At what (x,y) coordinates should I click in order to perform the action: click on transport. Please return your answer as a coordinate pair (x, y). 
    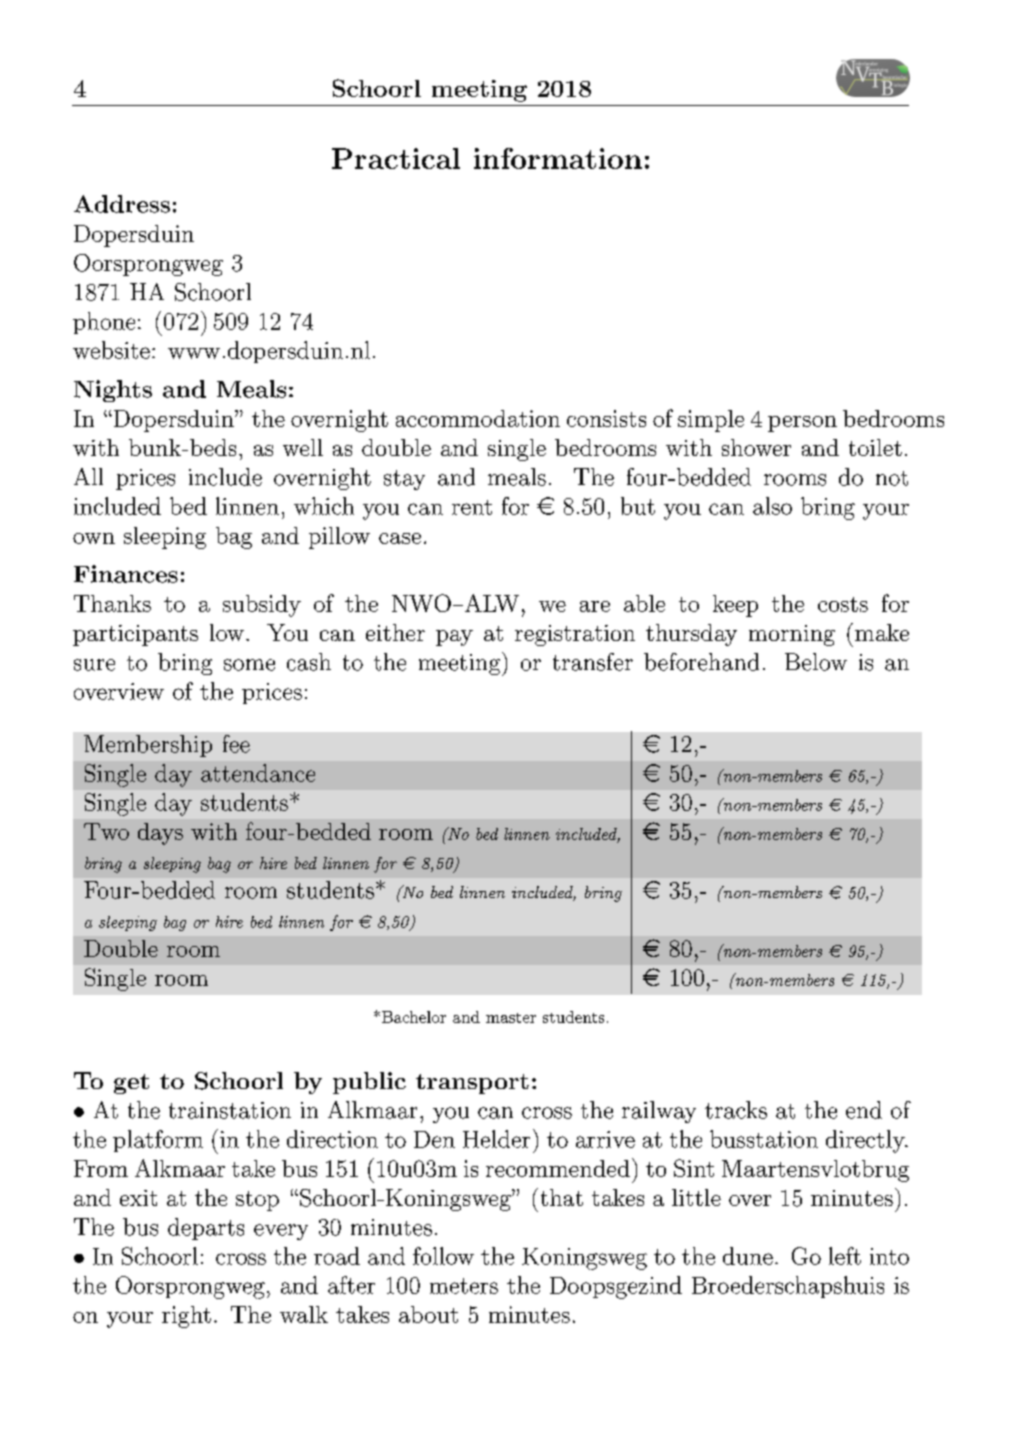
    Looking at the image, I should click on (472, 1084).
